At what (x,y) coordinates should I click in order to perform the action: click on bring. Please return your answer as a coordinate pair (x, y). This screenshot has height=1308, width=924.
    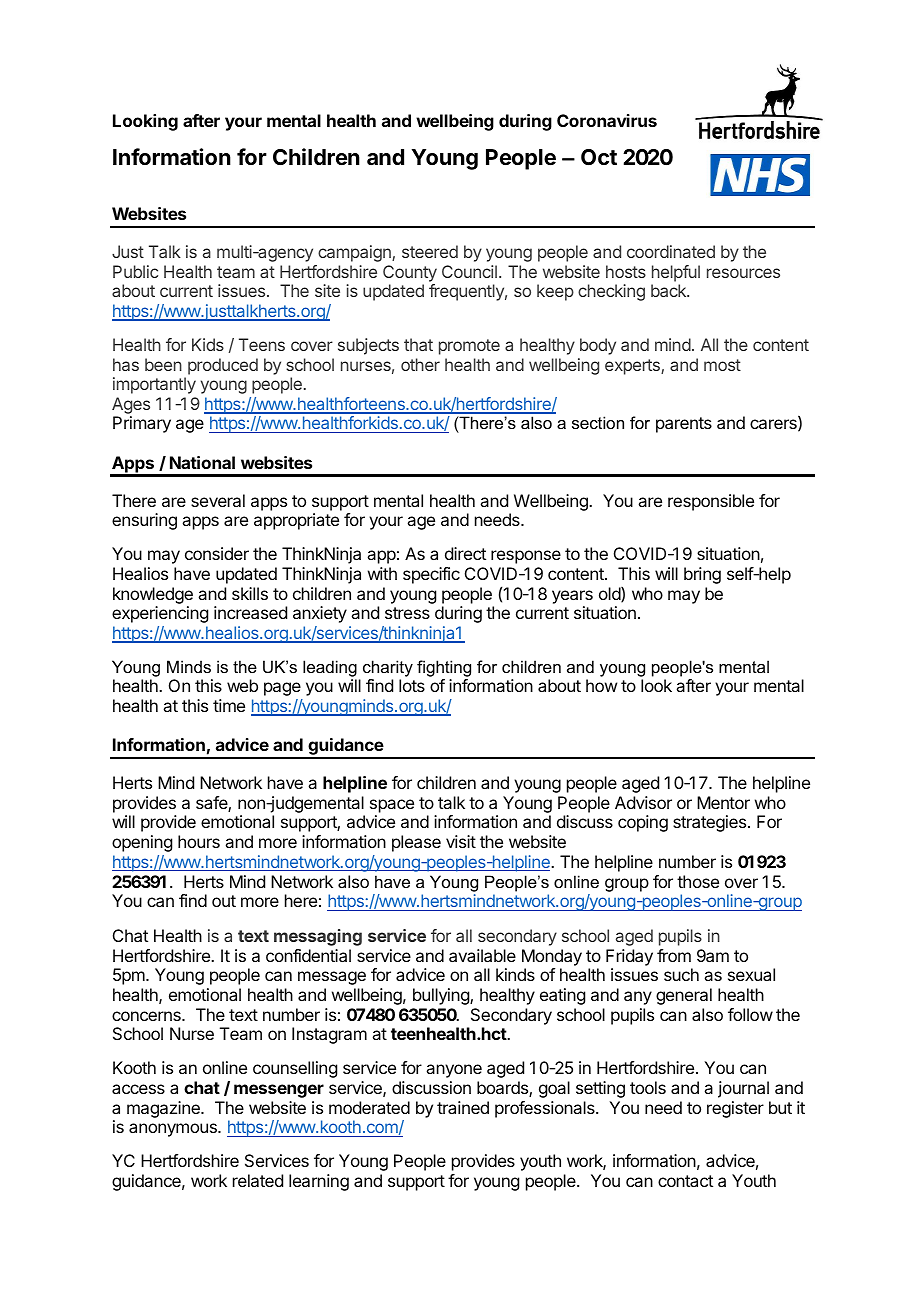
    Looking at the image, I should click on (702, 575).
